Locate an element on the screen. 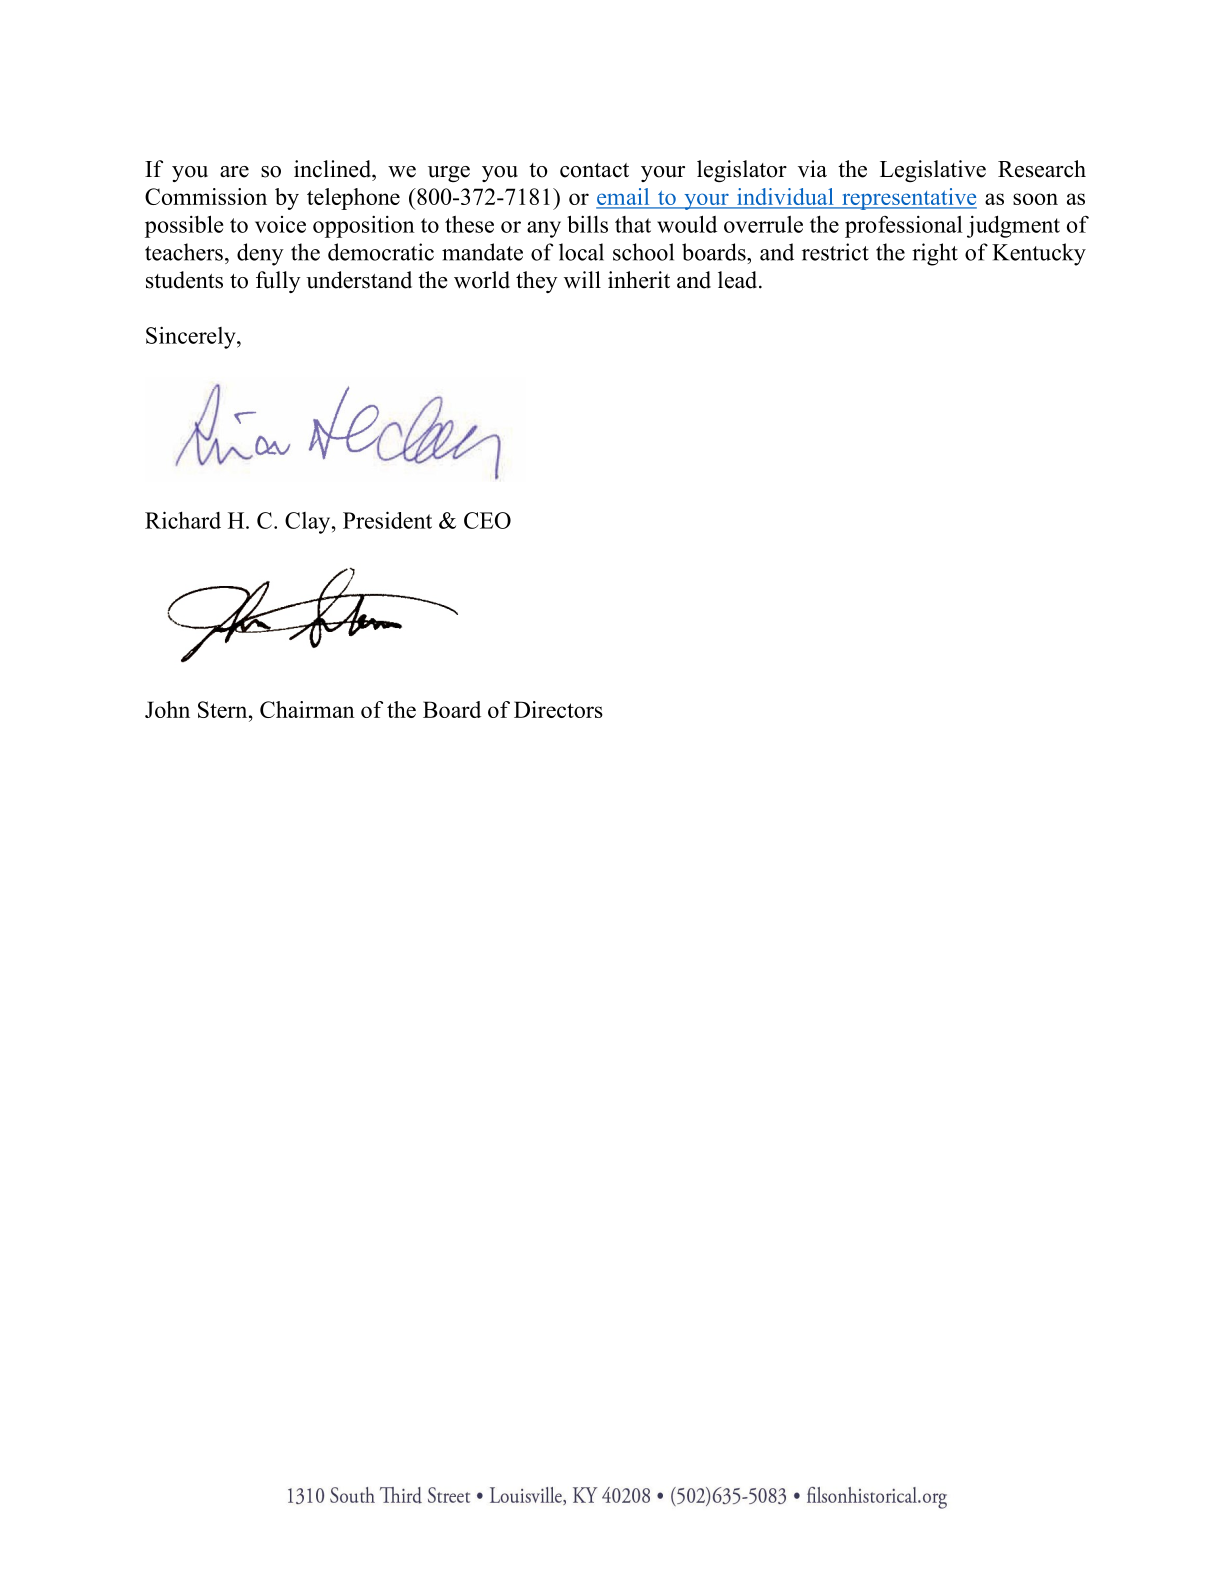  Legislative is located at coordinates (933, 171).
